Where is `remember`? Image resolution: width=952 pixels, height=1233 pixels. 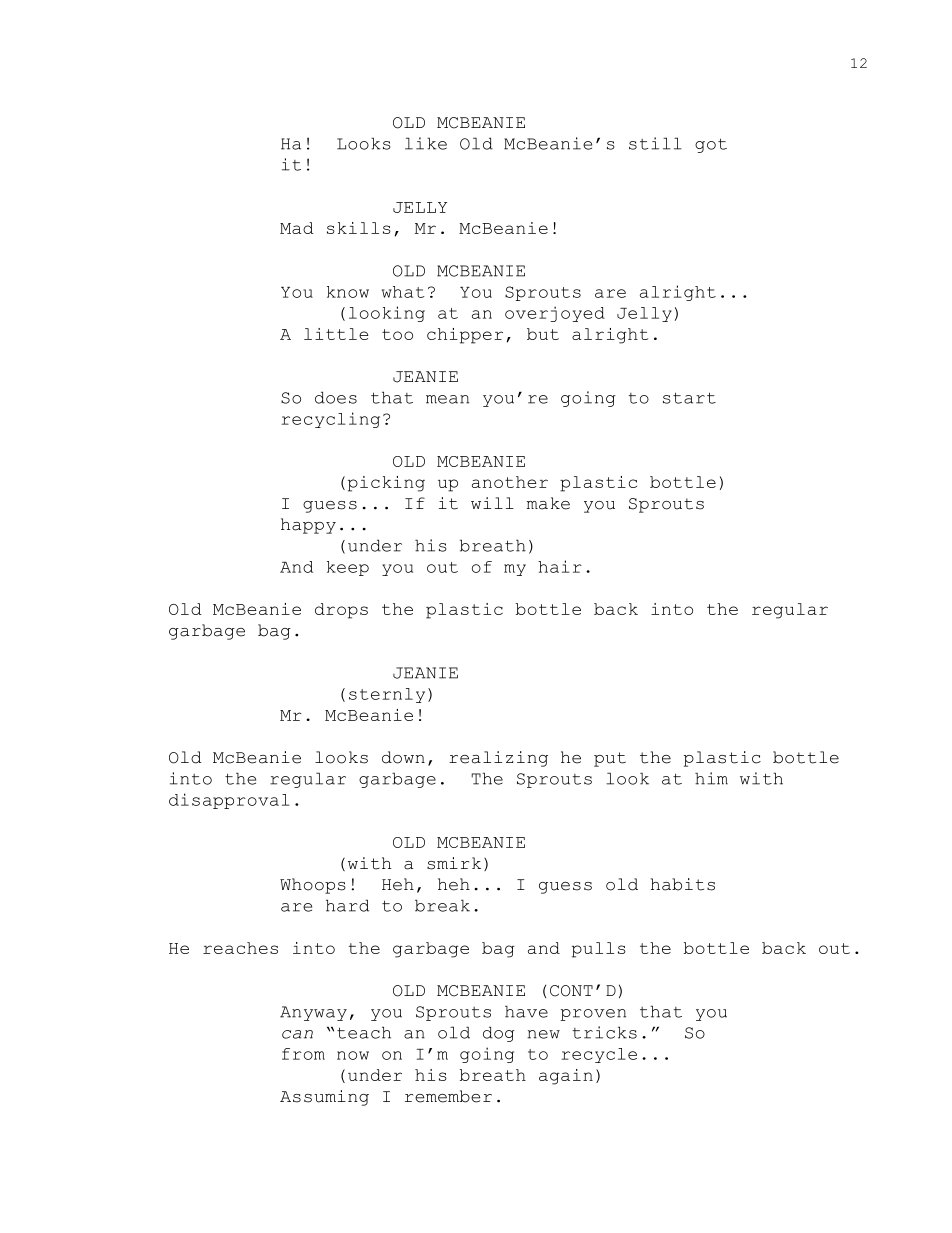
remember is located at coordinates (448, 1096).
